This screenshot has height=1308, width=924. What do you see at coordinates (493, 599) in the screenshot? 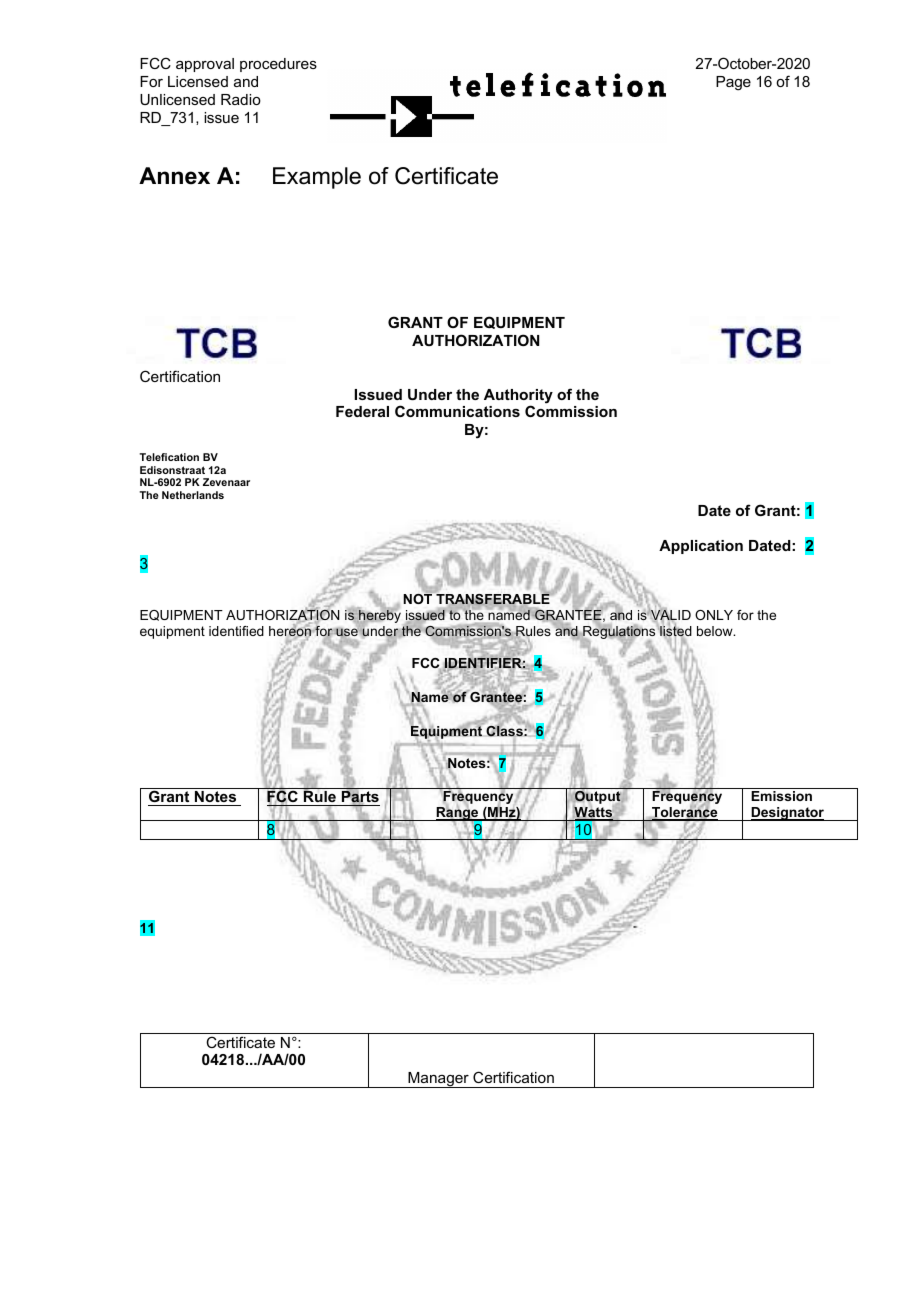
I see `TRANSFERABLE` at bounding box center [493, 599].
